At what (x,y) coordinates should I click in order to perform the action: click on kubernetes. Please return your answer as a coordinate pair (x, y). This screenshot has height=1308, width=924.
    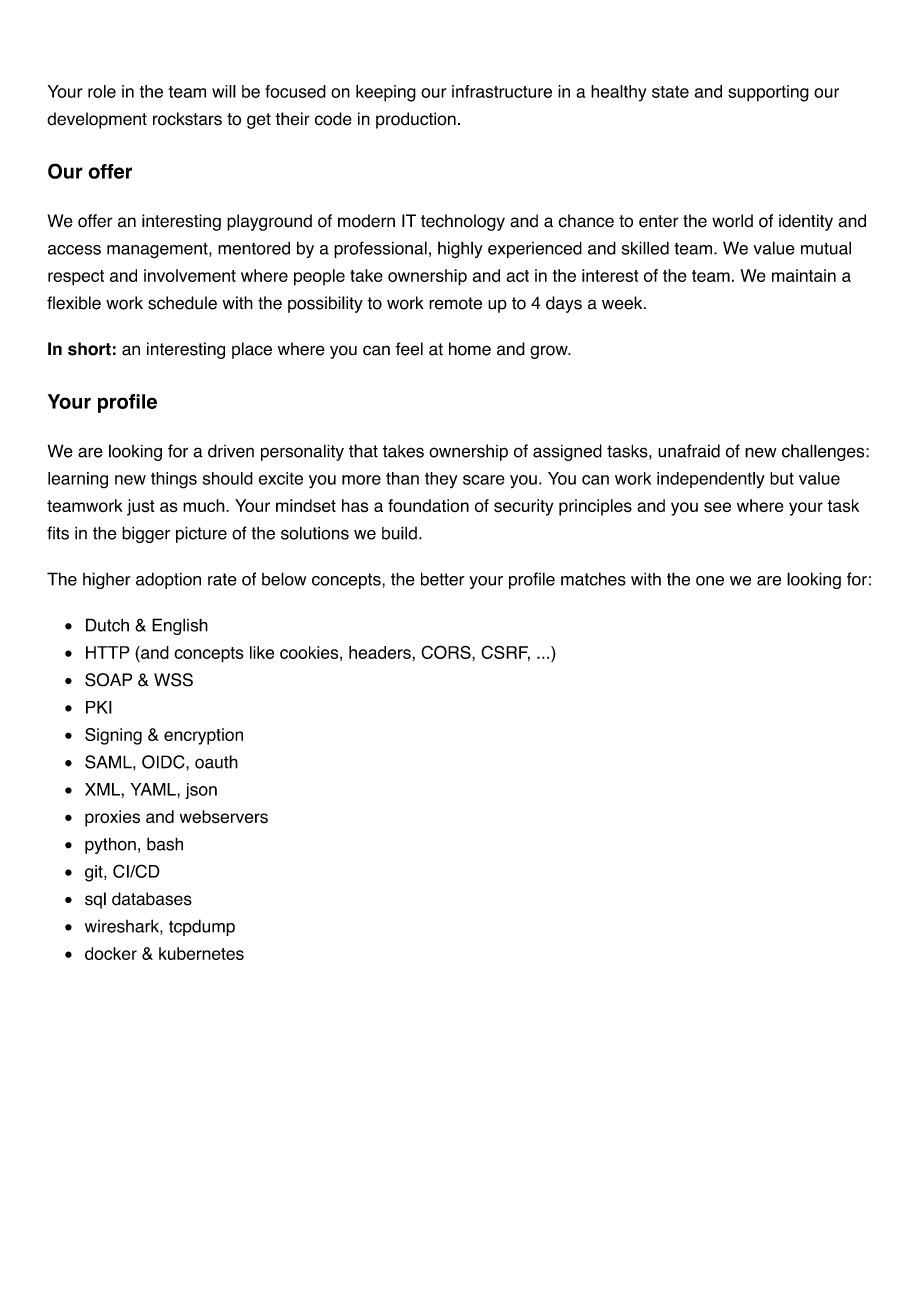
    Looking at the image, I should click on (201, 953).
